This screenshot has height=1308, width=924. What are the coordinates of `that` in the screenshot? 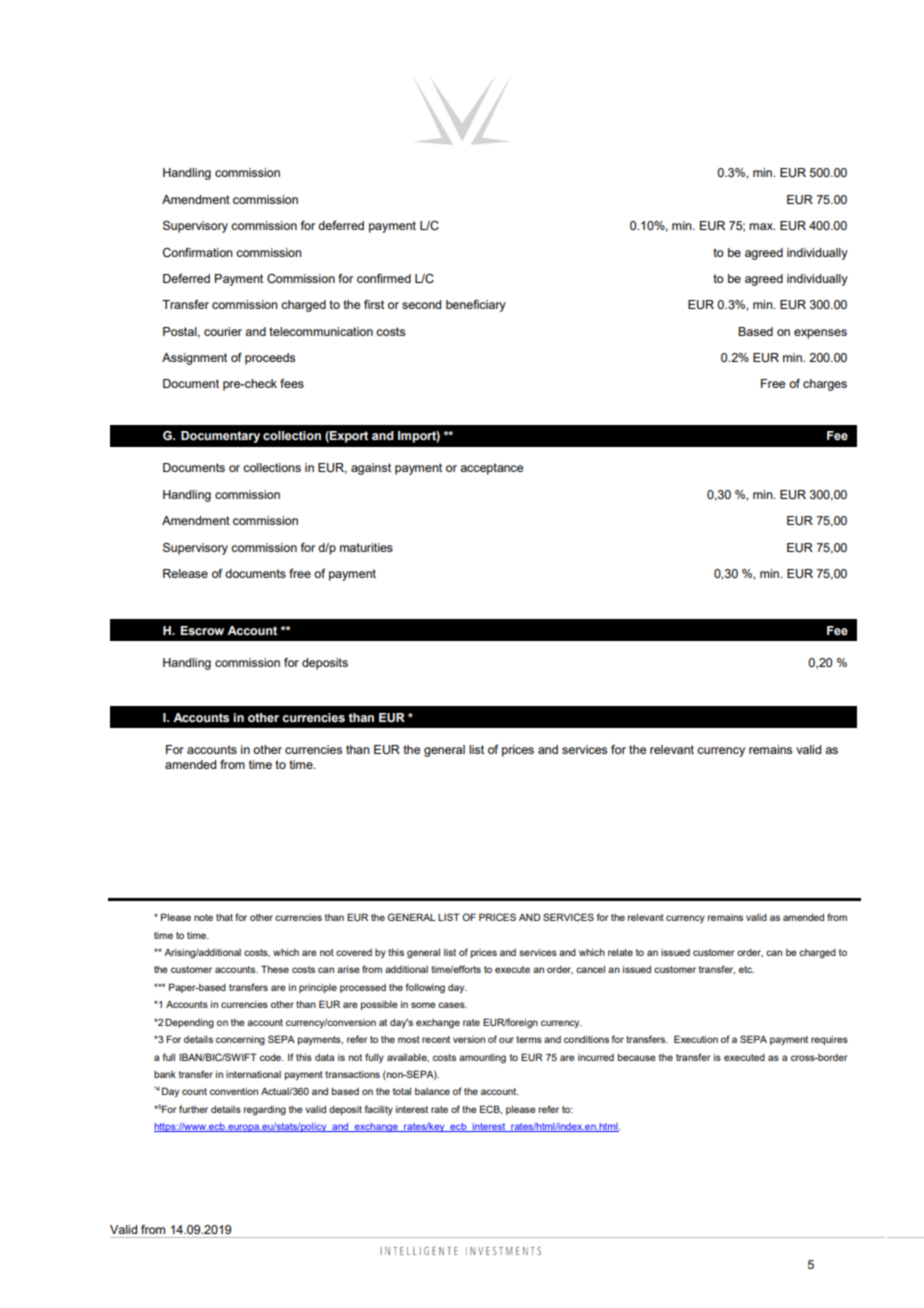 It's located at (224, 917).
